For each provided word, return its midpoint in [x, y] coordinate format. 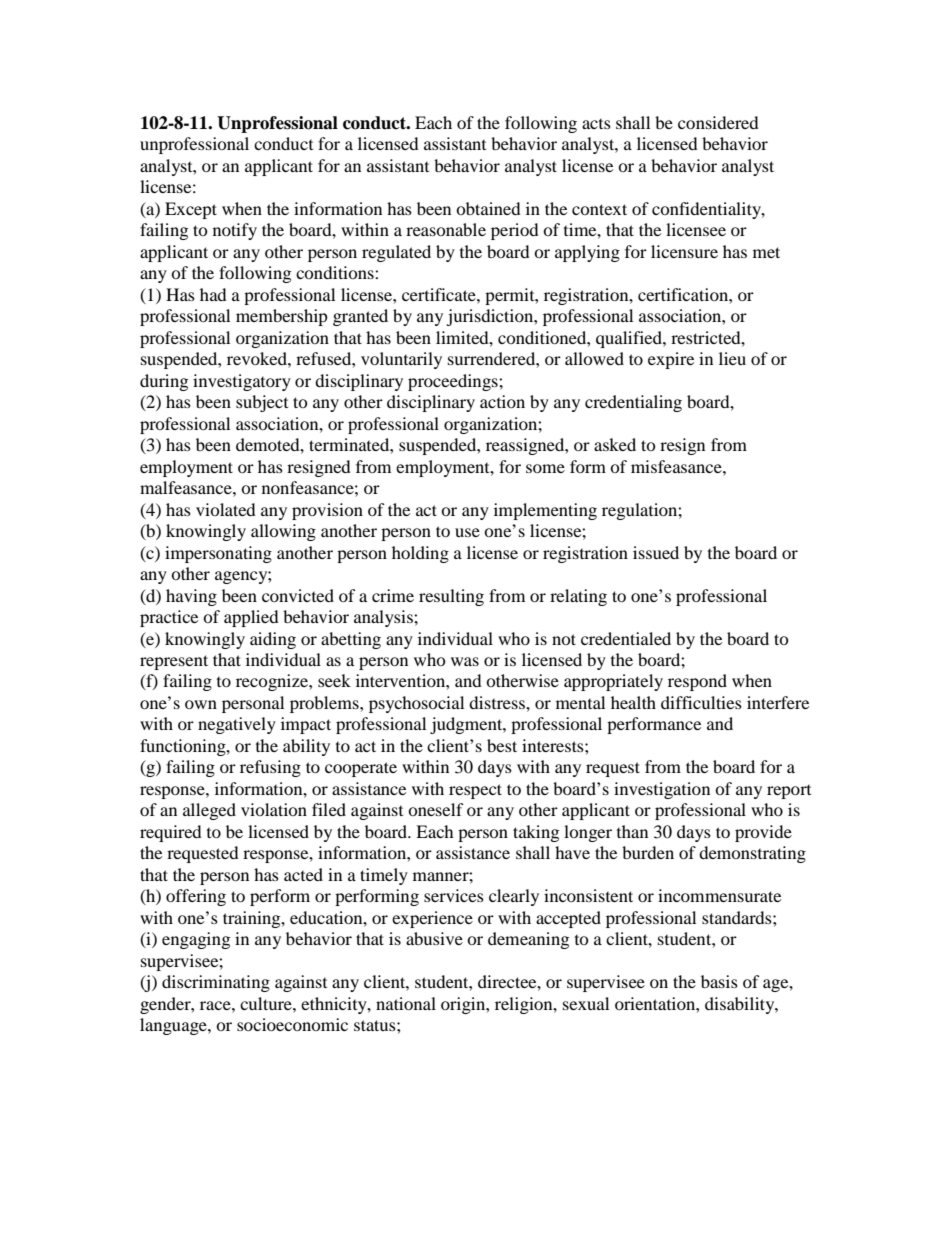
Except [191, 210]
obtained [488, 208]
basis [719, 981]
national [406, 1003]
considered [718, 122]
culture [267, 1003]
